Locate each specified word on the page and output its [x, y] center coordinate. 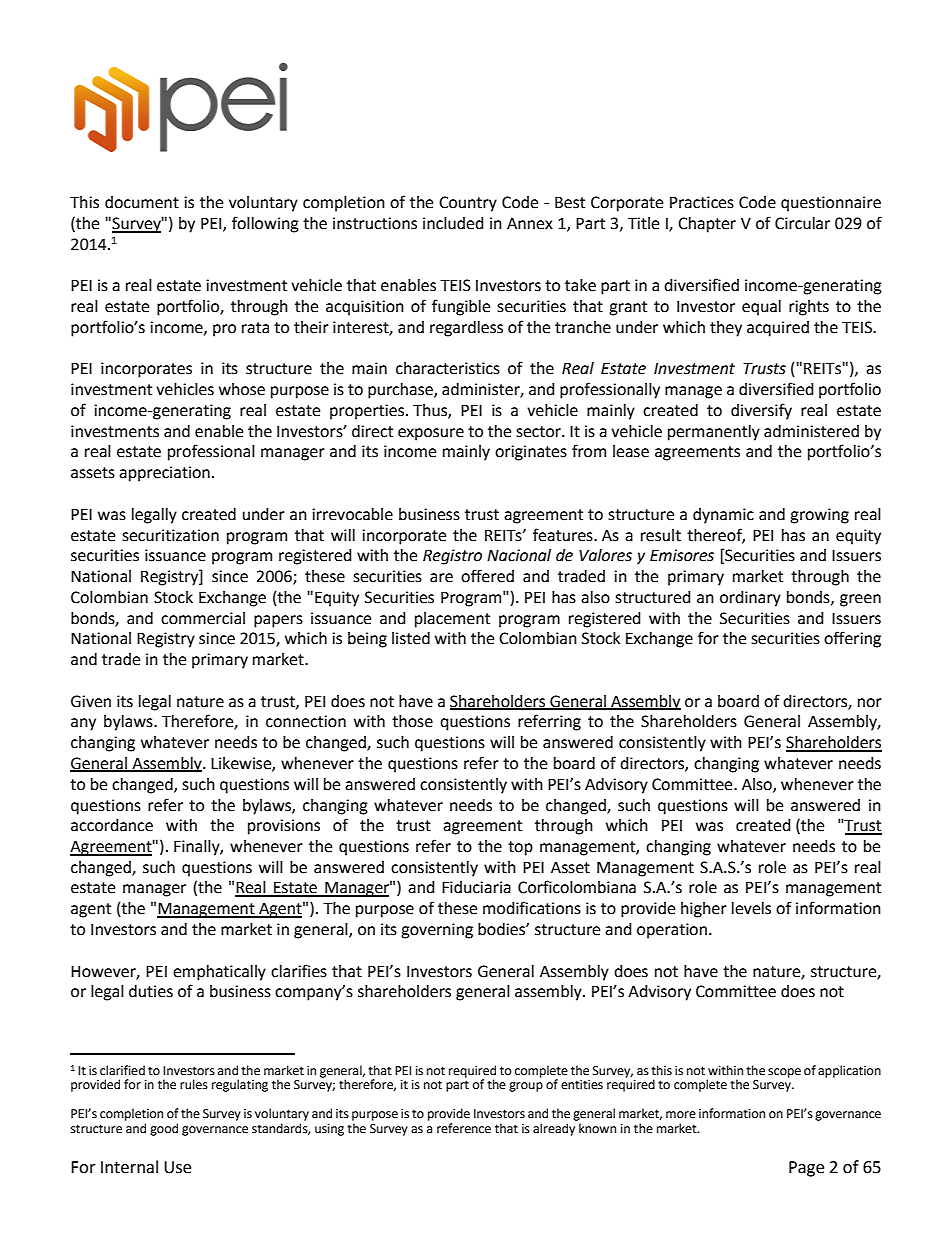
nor [870, 703]
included [453, 223]
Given [91, 701]
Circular [802, 223]
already [554, 1129]
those [412, 721]
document [142, 202]
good [164, 1129]
